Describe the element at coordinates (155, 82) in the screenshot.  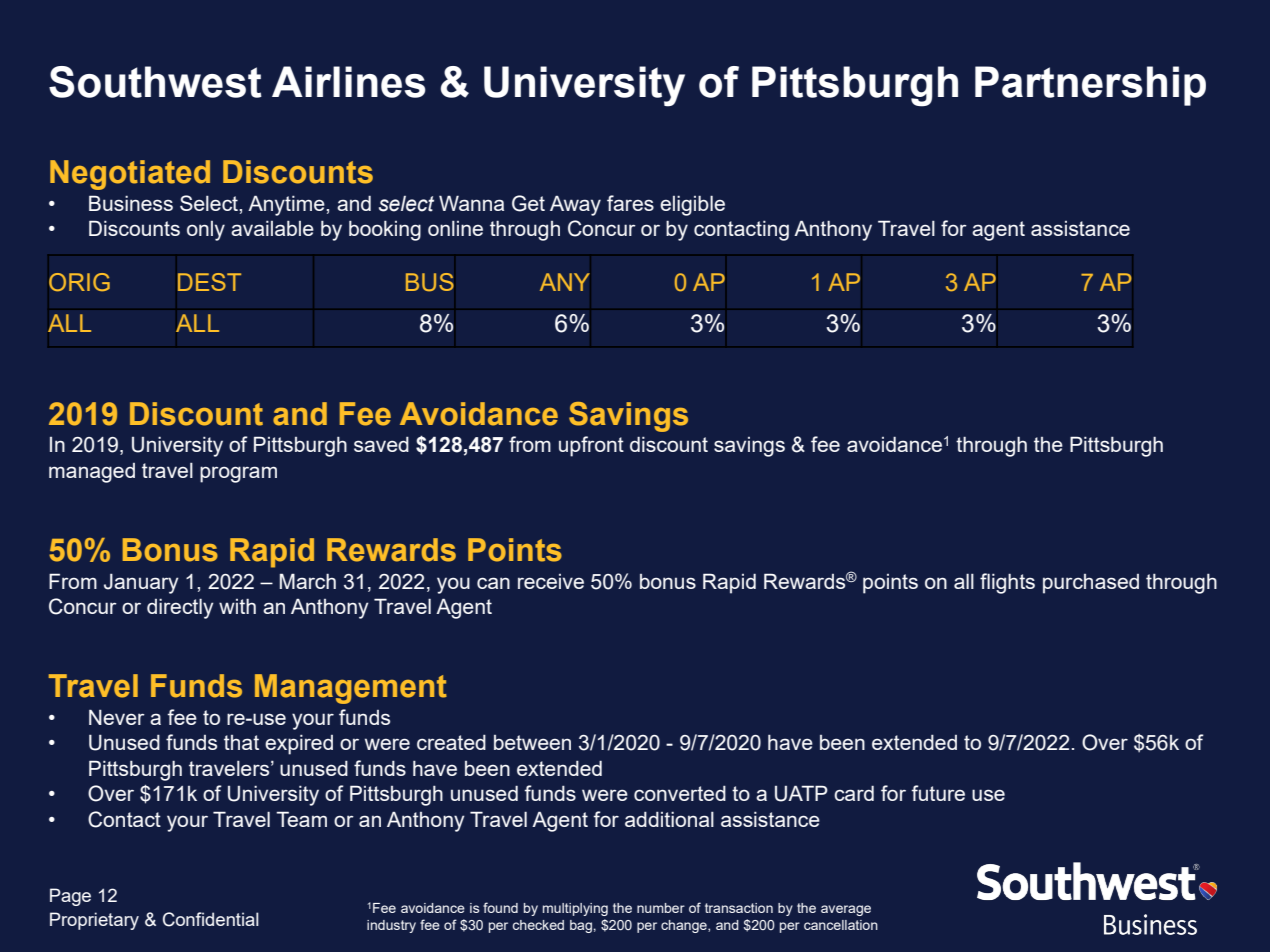
I see `Southwest` at that location.
